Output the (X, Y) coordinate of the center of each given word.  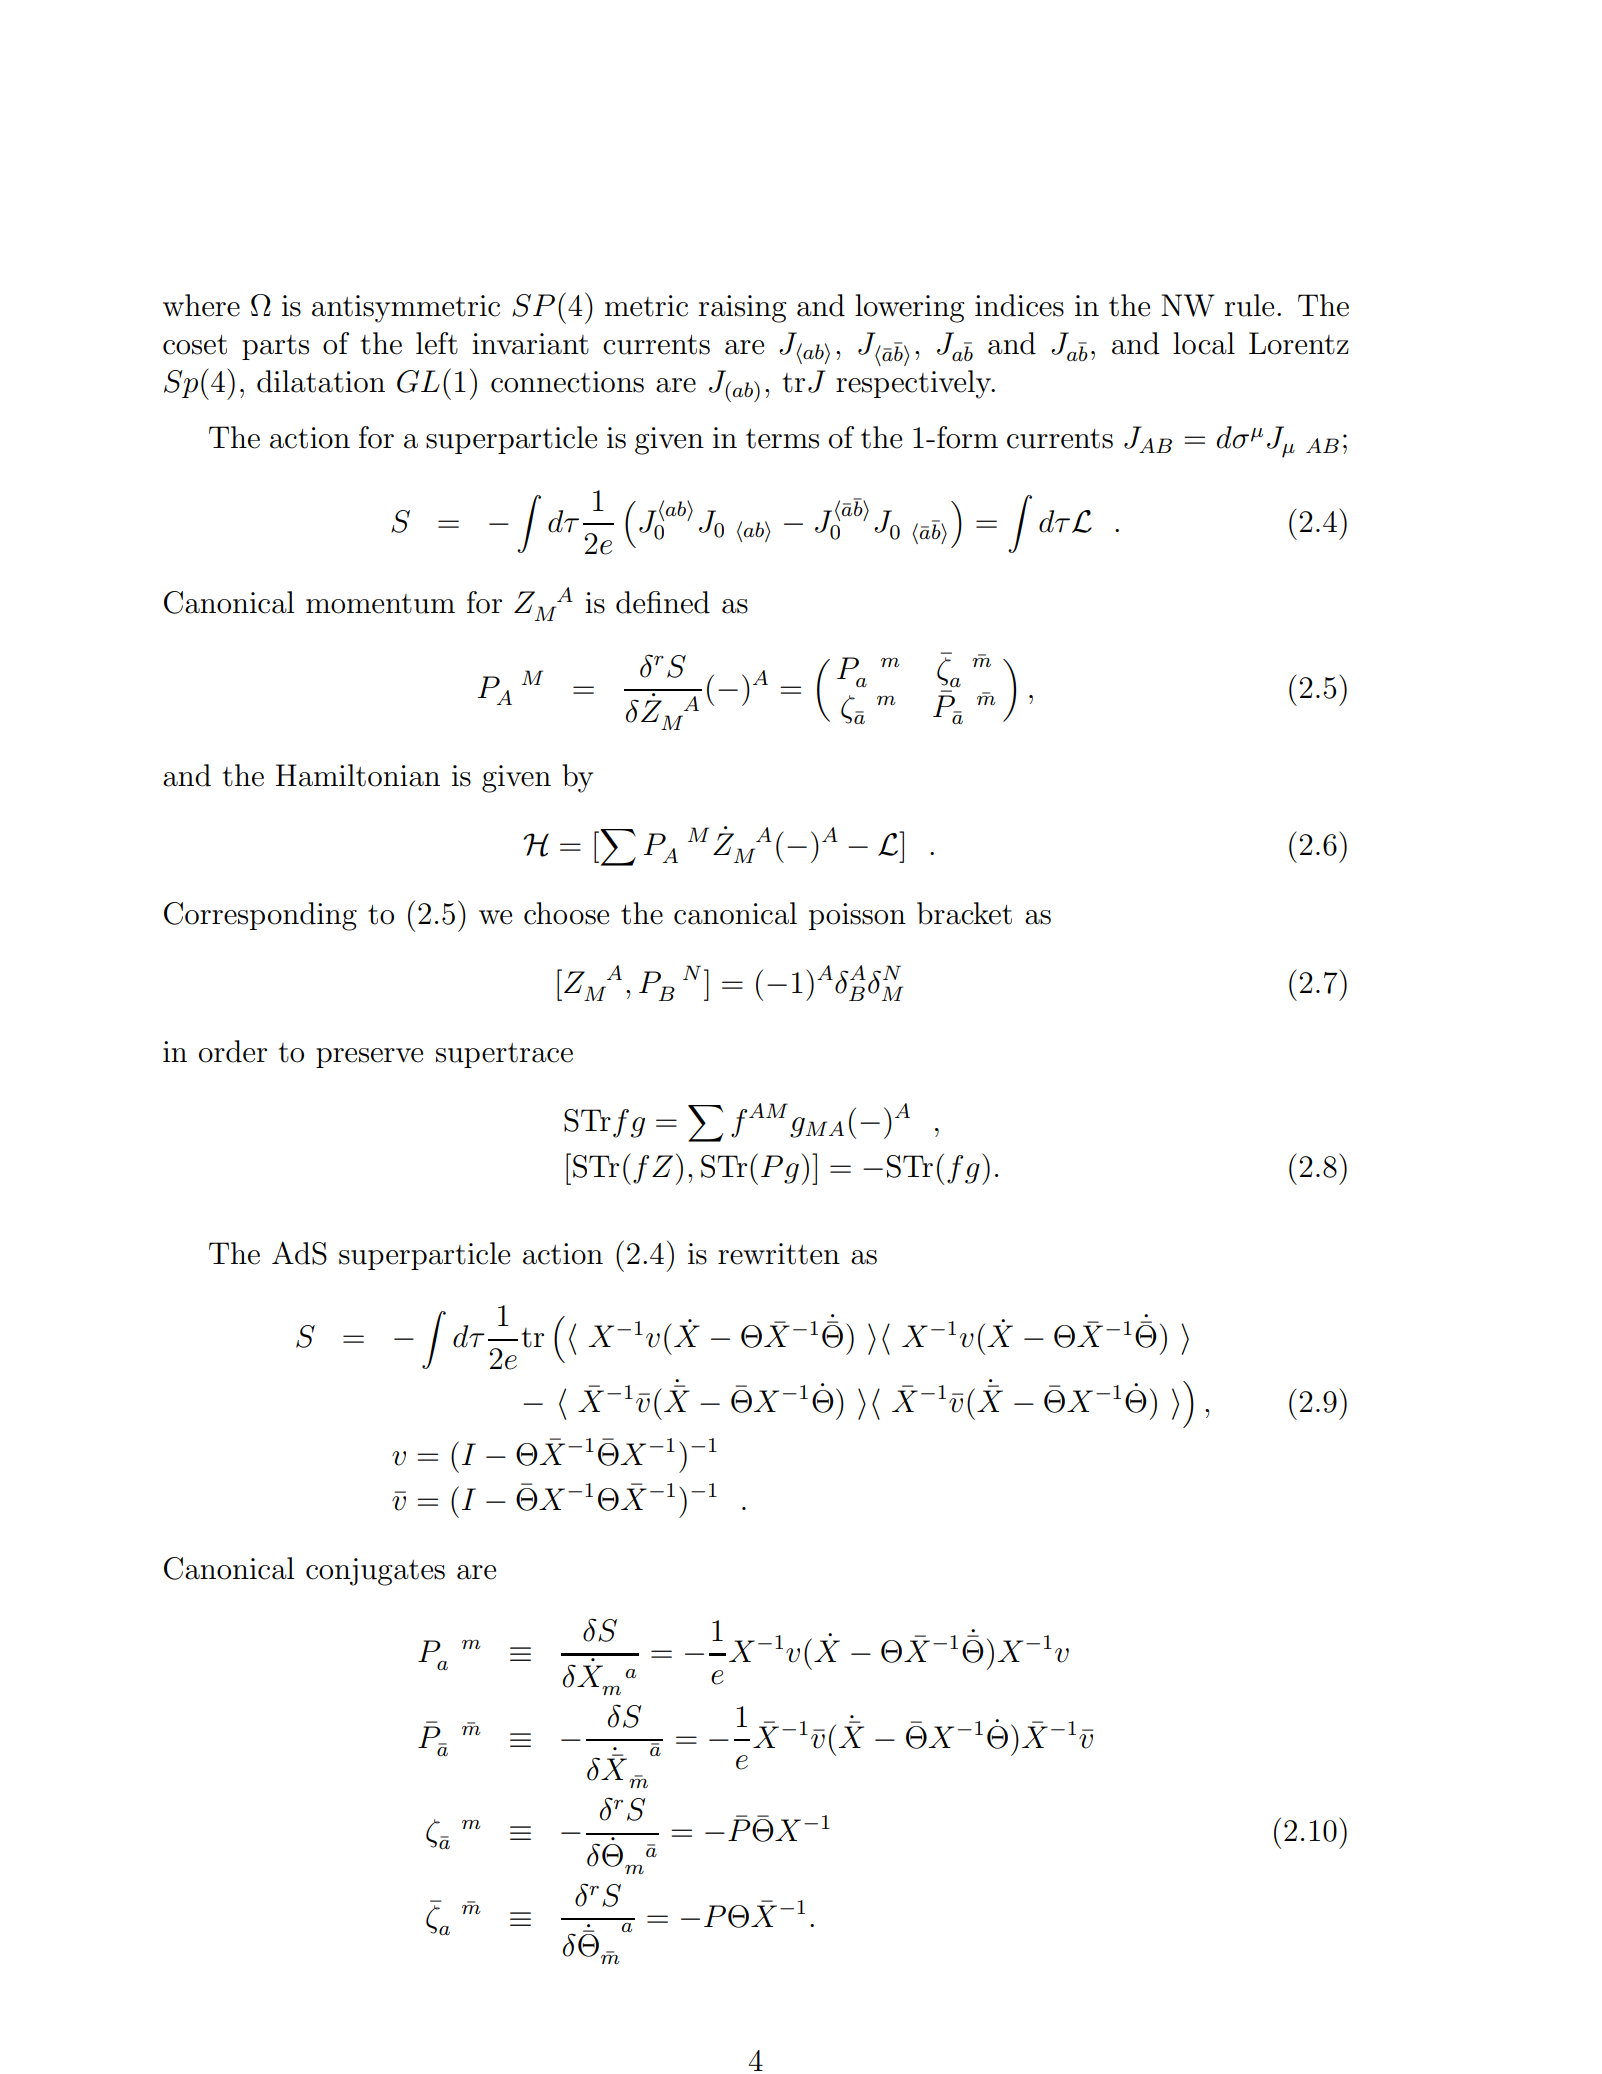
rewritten (779, 1254)
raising (742, 309)
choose (566, 913)
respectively (915, 384)
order (233, 1051)
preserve (369, 1058)
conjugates (375, 1572)
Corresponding (260, 916)
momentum (380, 604)
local (1204, 343)
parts (275, 347)
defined (663, 602)
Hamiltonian (358, 775)
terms (782, 439)
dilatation (321, 381)
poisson (857, 916)
